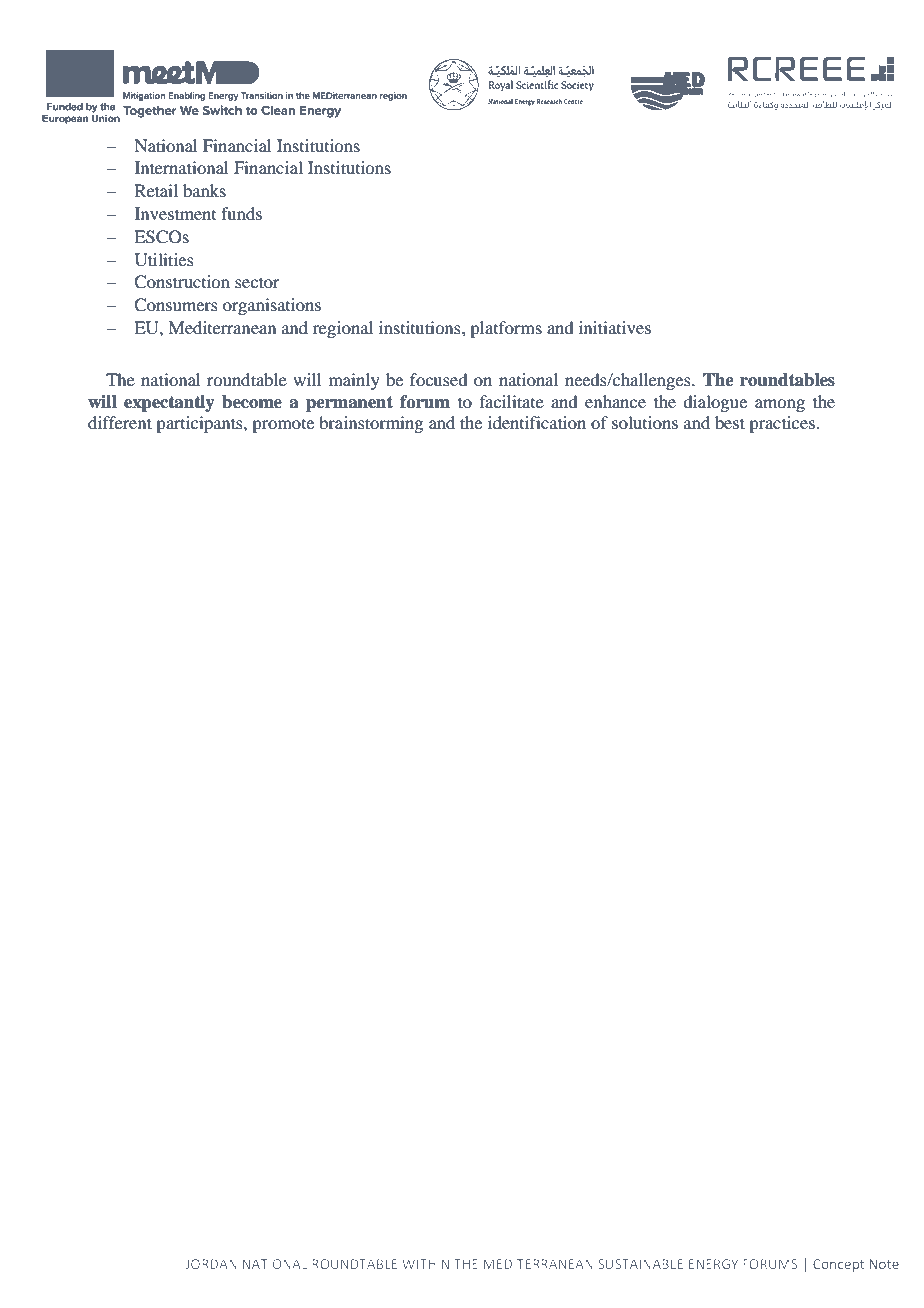 The height and width of the screenshot is (1308, 924). What do you see at coordinates (537, 422) in the screenshot?
I see `identification` at bounding box center [537, 422].
